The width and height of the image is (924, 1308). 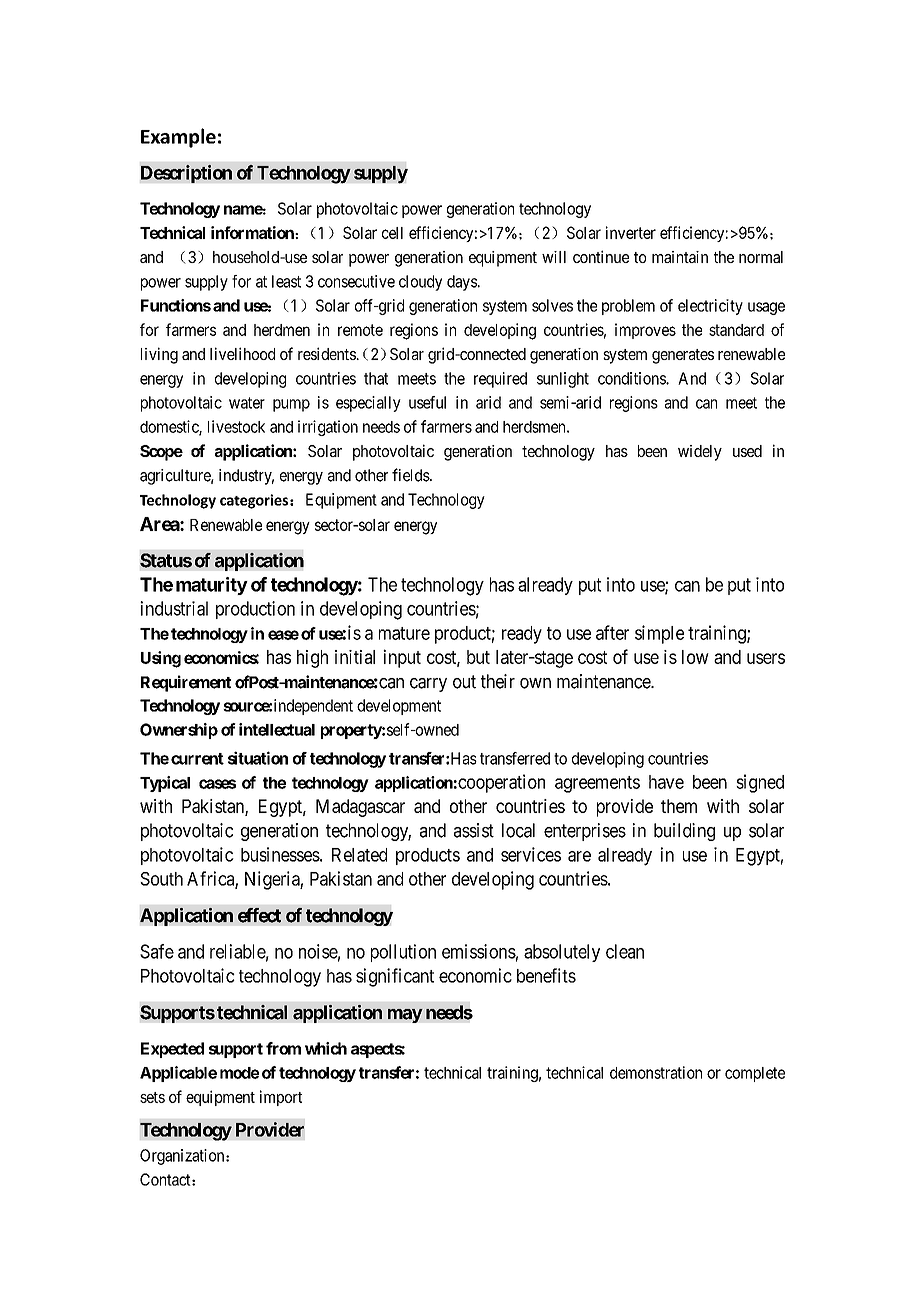 What do you see at coordinates (172, 1050) in the image?
I see `Expected` at bounding box center [172, 1050].
